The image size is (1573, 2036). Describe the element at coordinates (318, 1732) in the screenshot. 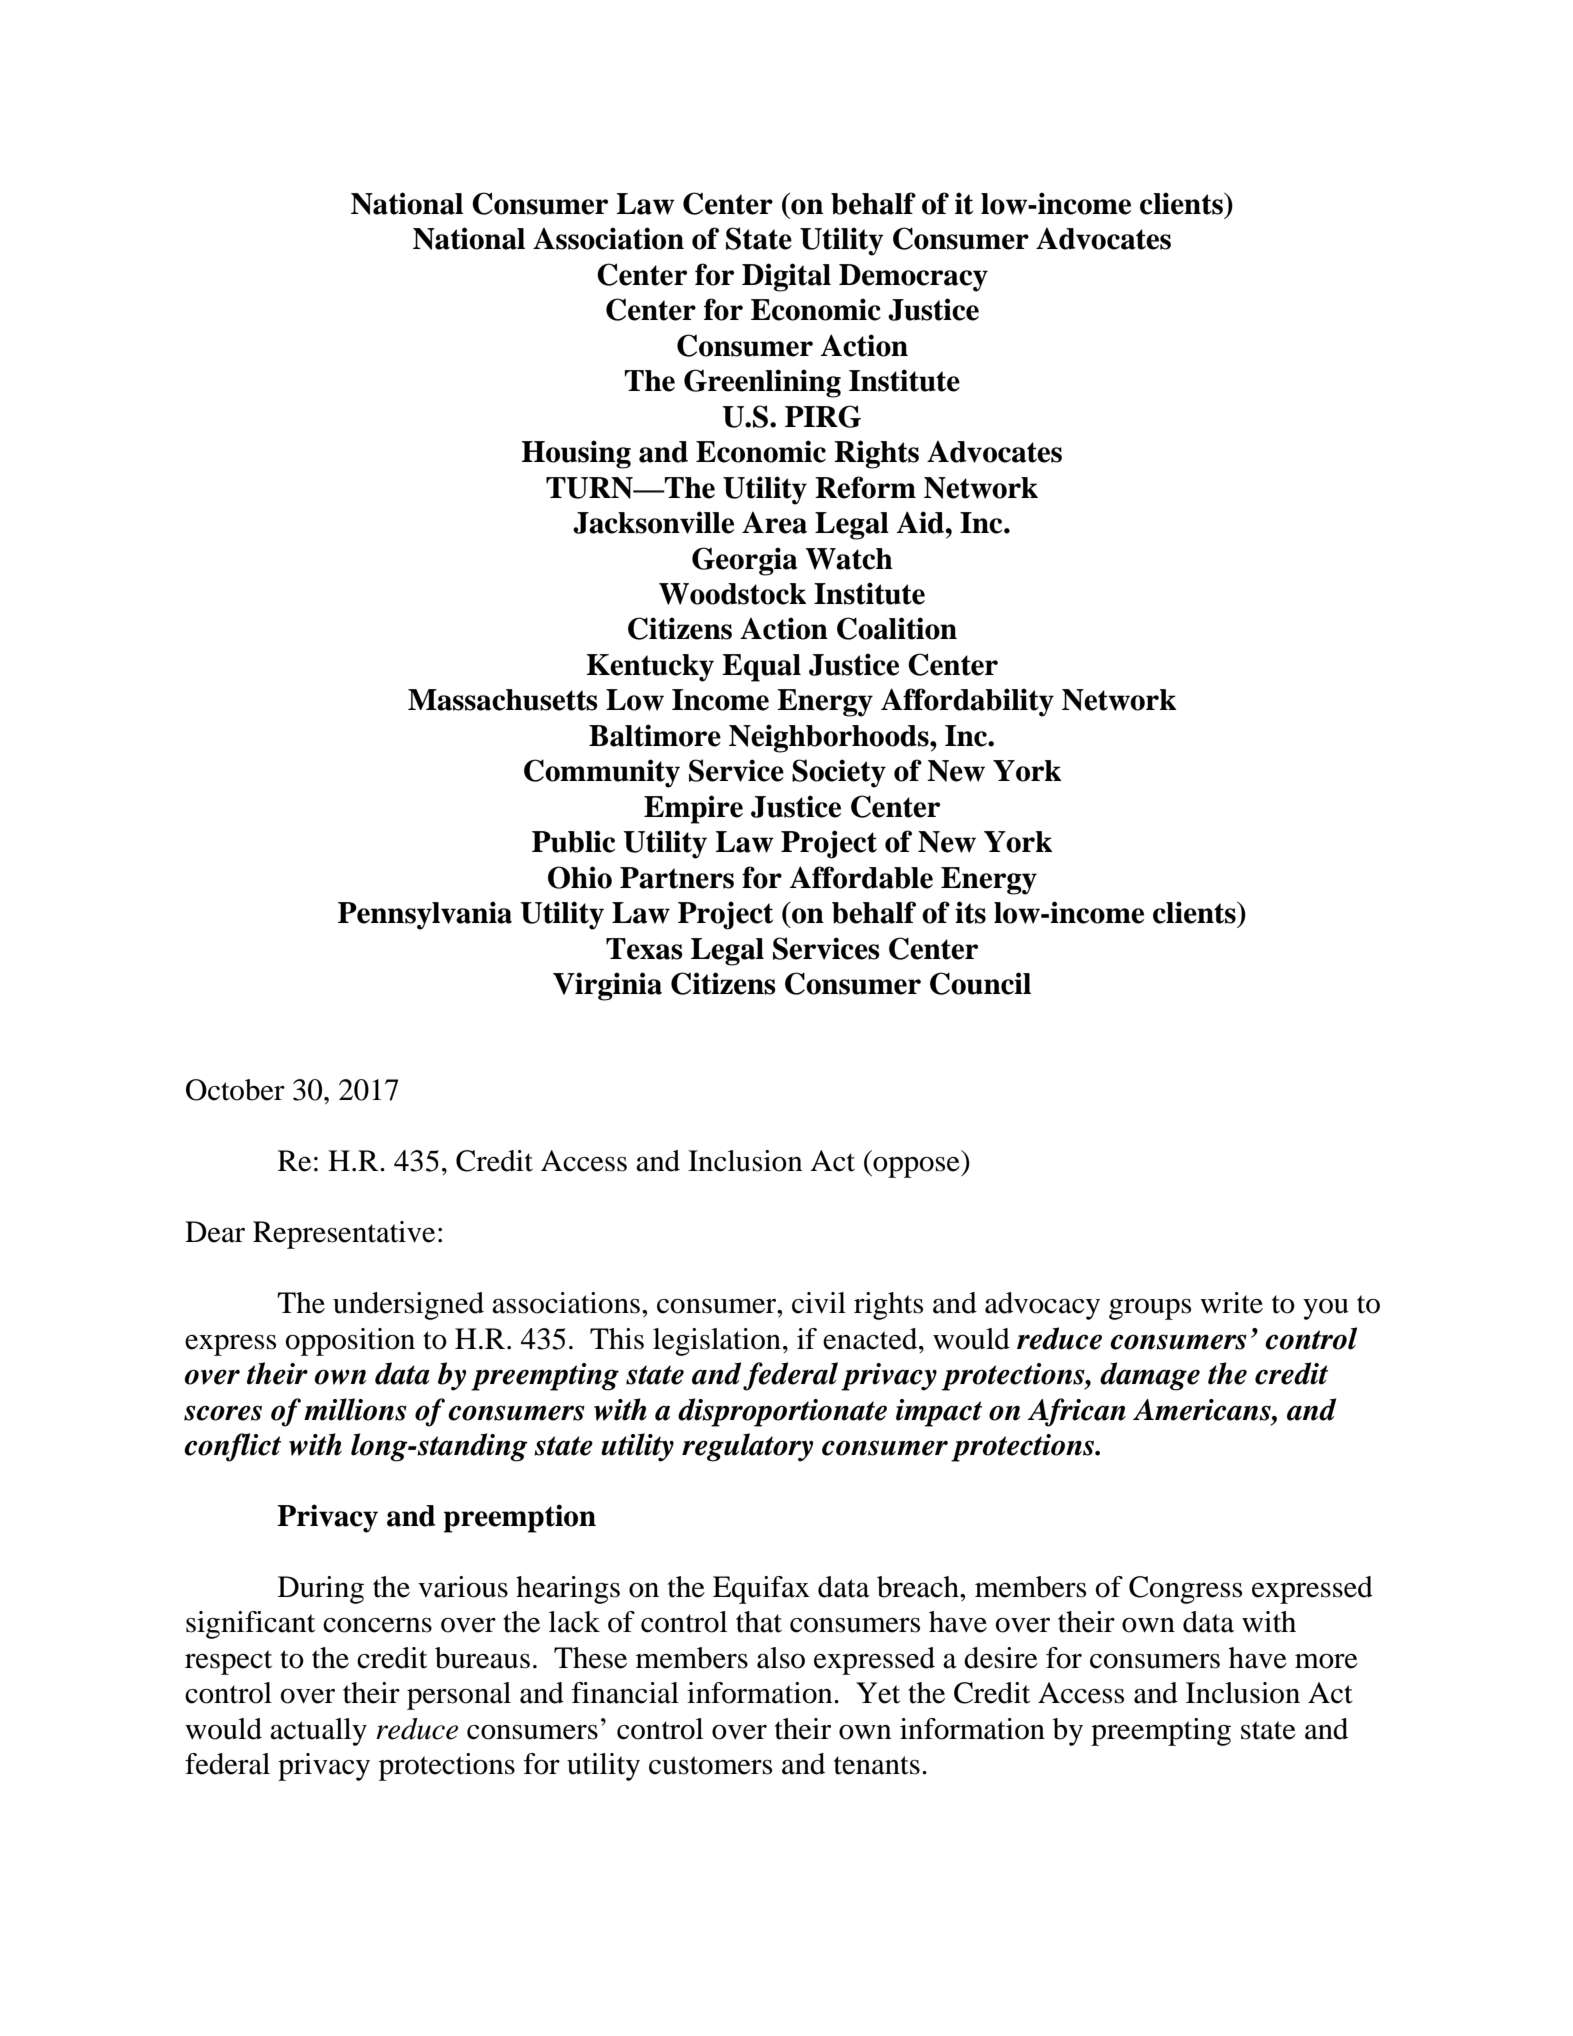

I see `actually` at that location.
